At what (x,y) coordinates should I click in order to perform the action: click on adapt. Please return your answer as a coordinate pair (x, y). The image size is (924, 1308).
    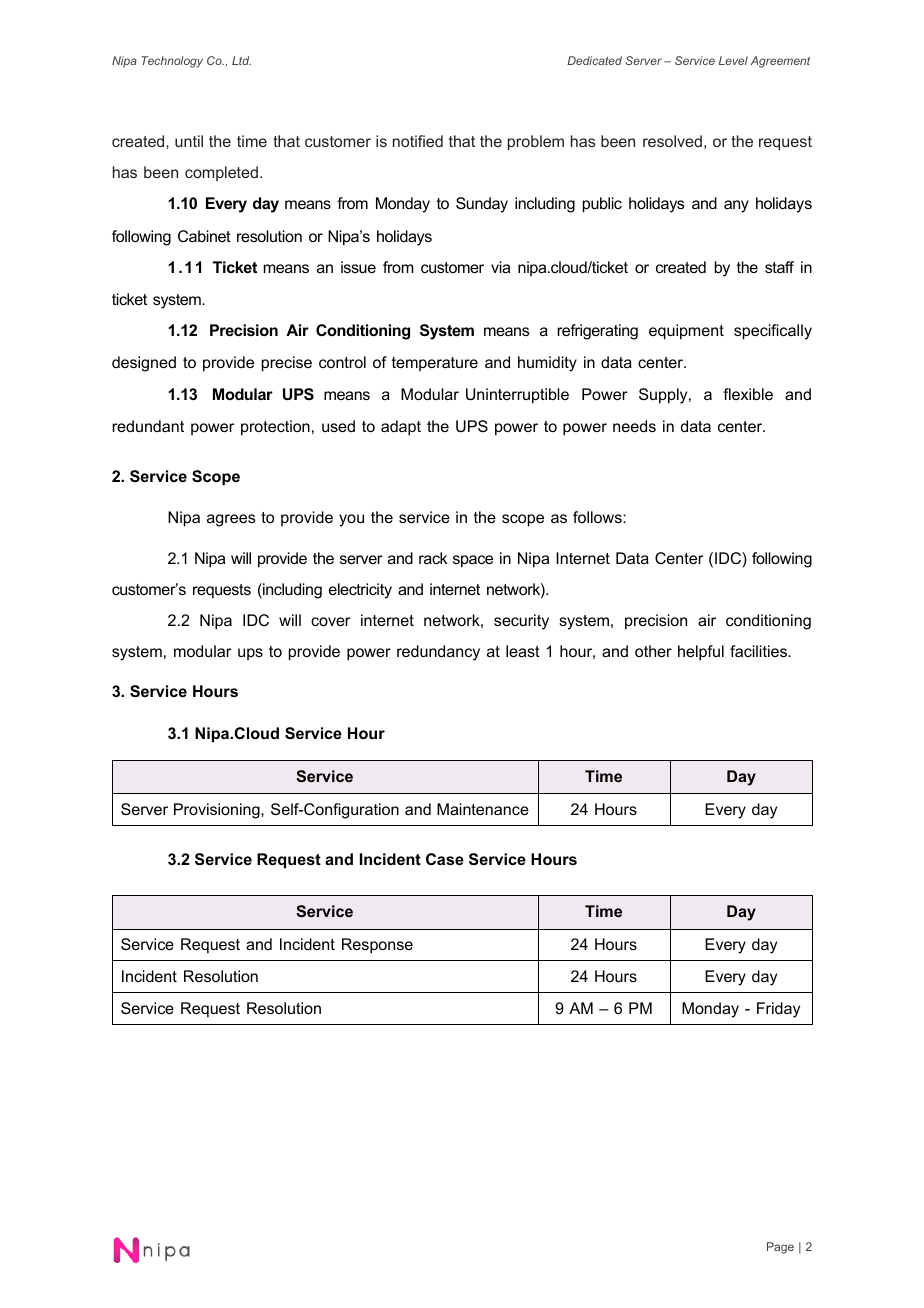
    Looking at the image, I should click on (401, 428).
